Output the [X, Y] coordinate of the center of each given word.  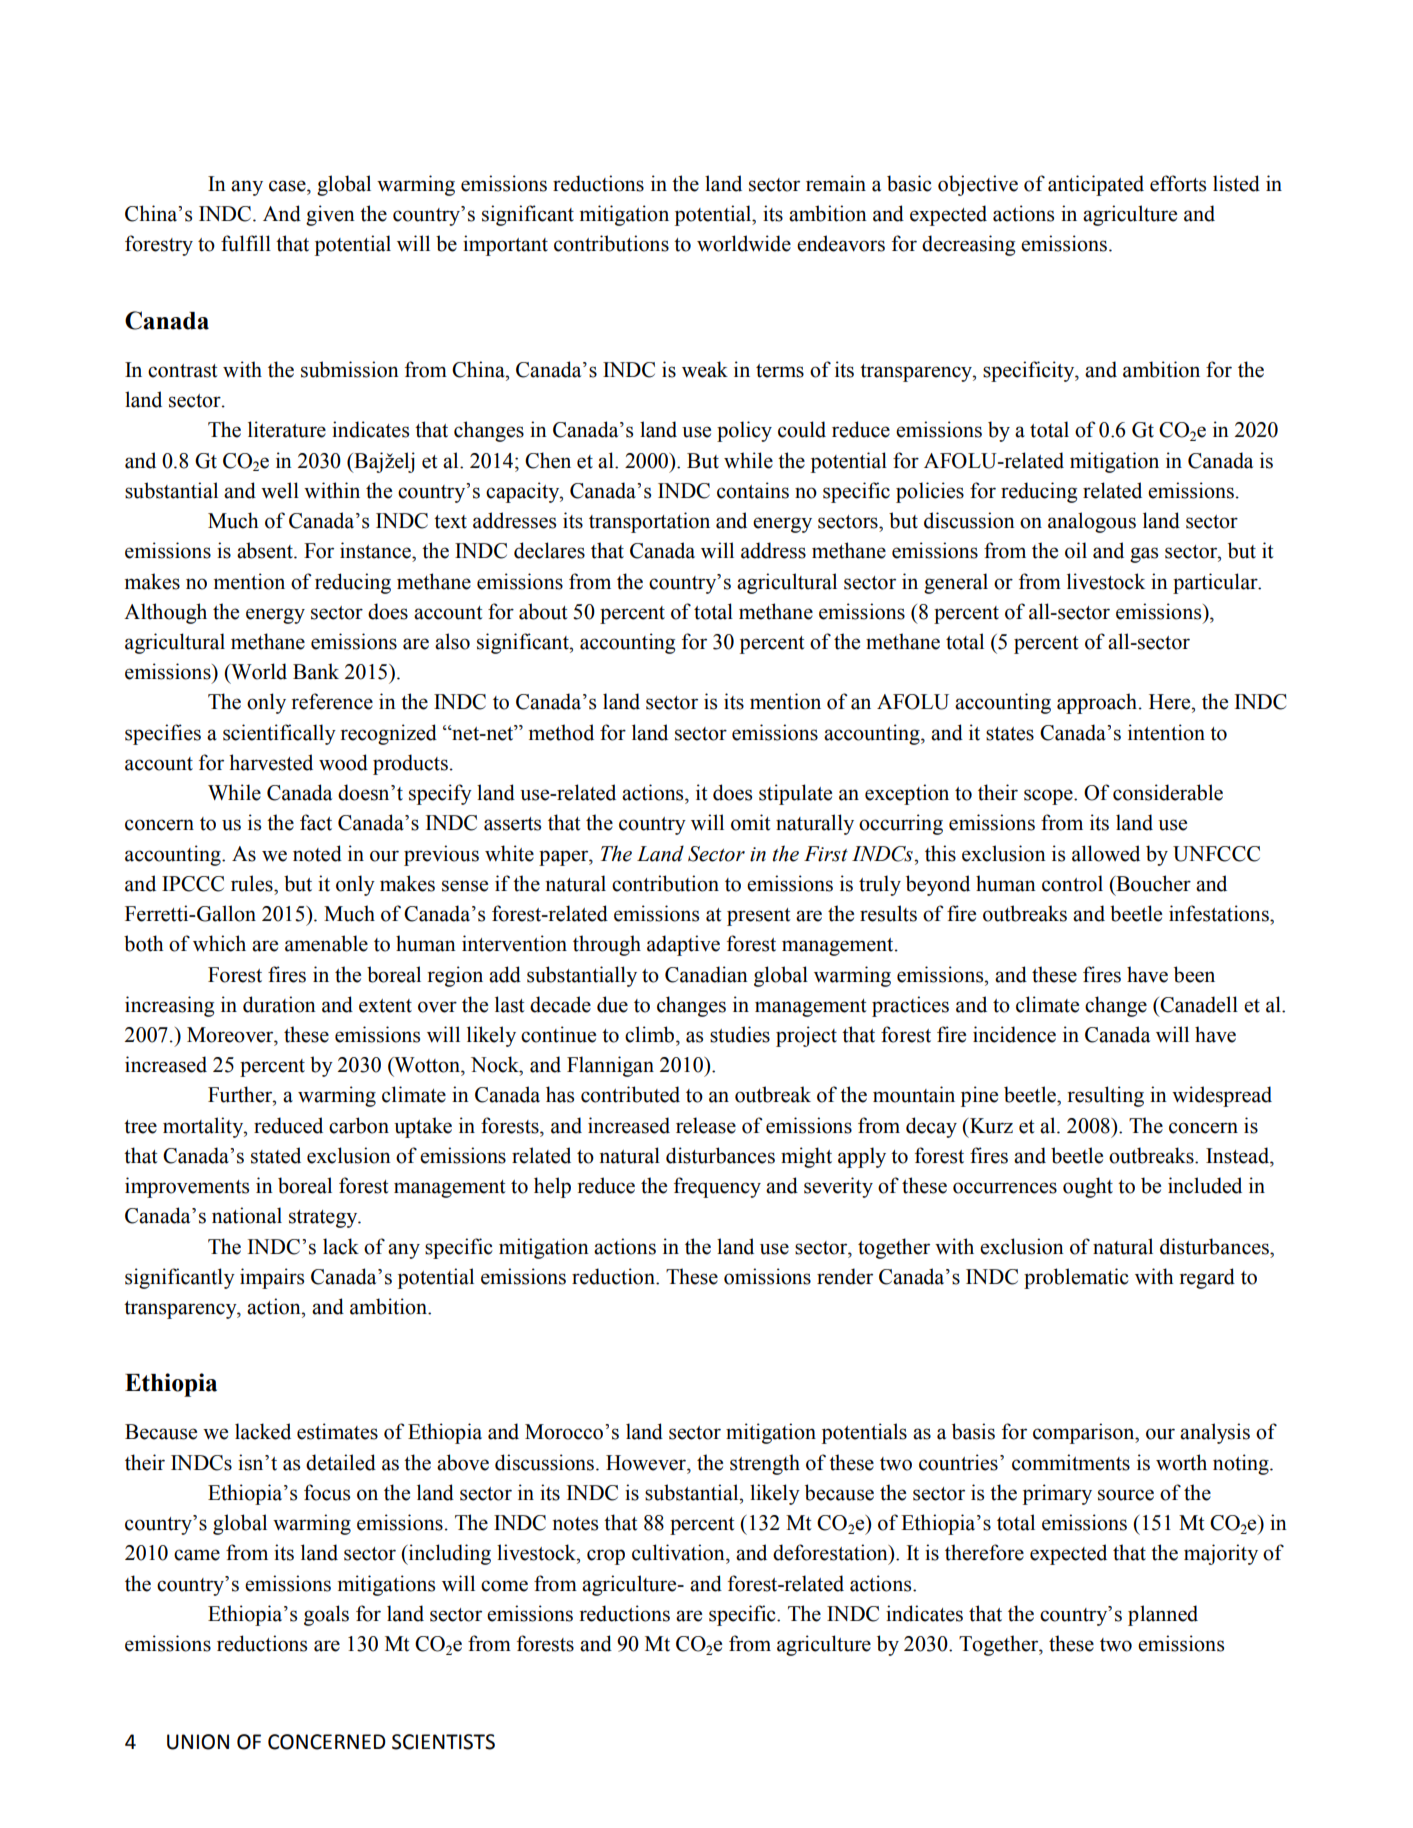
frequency [717, 1187]
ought [1088, 1187]
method [561, 732]
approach [1098, 703]
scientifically [279, 734]
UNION [198, 1742]
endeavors [841, 243]
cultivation [679, 1552]
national [247, 1215]
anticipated [1096, 185]
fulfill [246, 243]
